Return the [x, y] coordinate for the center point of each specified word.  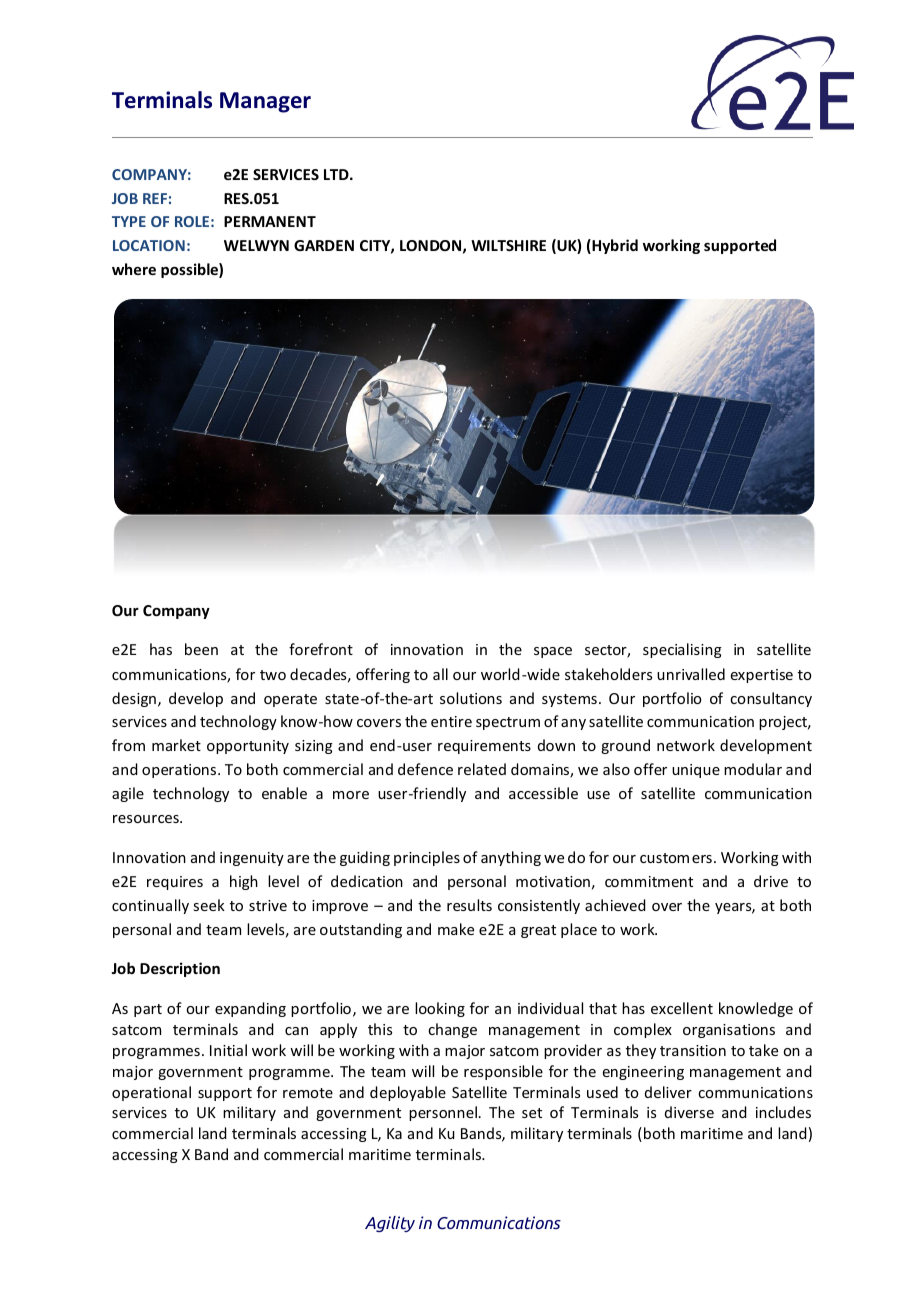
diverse [689, 1112]
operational [151, 1093]
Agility [390, 1224]
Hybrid [614, 246]
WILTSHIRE [508, 245]
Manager [265, 102]
